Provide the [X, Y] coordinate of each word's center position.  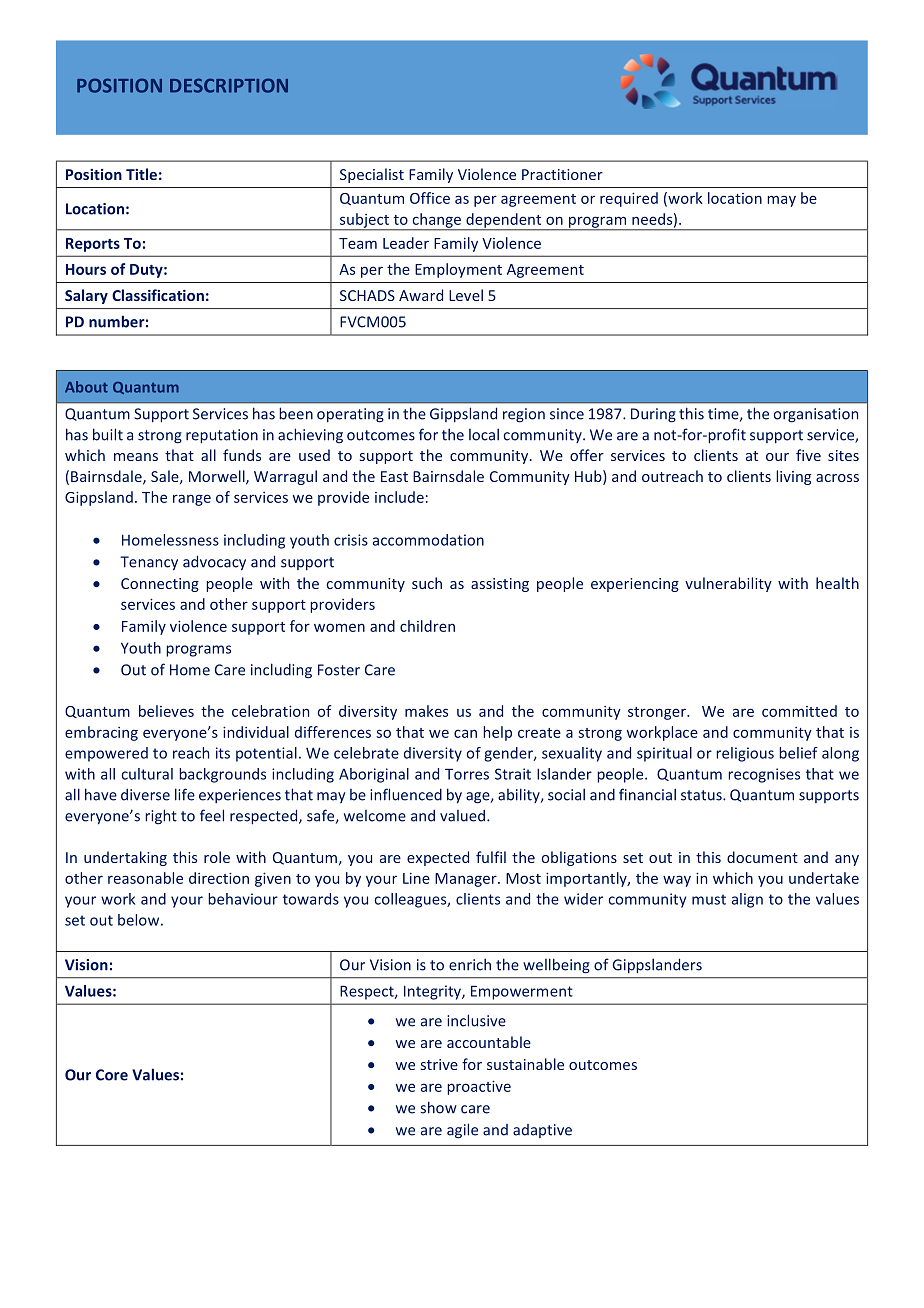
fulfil [491, 857]
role [217, 857]
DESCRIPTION [229, 85]
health [837, 583]
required [629, 199]
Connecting [160, 585]
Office [430, 198]
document [762, 857]
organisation [816, 415]
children [427, 626]
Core [112, 1075]
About [86, 387]
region [524, 415]
